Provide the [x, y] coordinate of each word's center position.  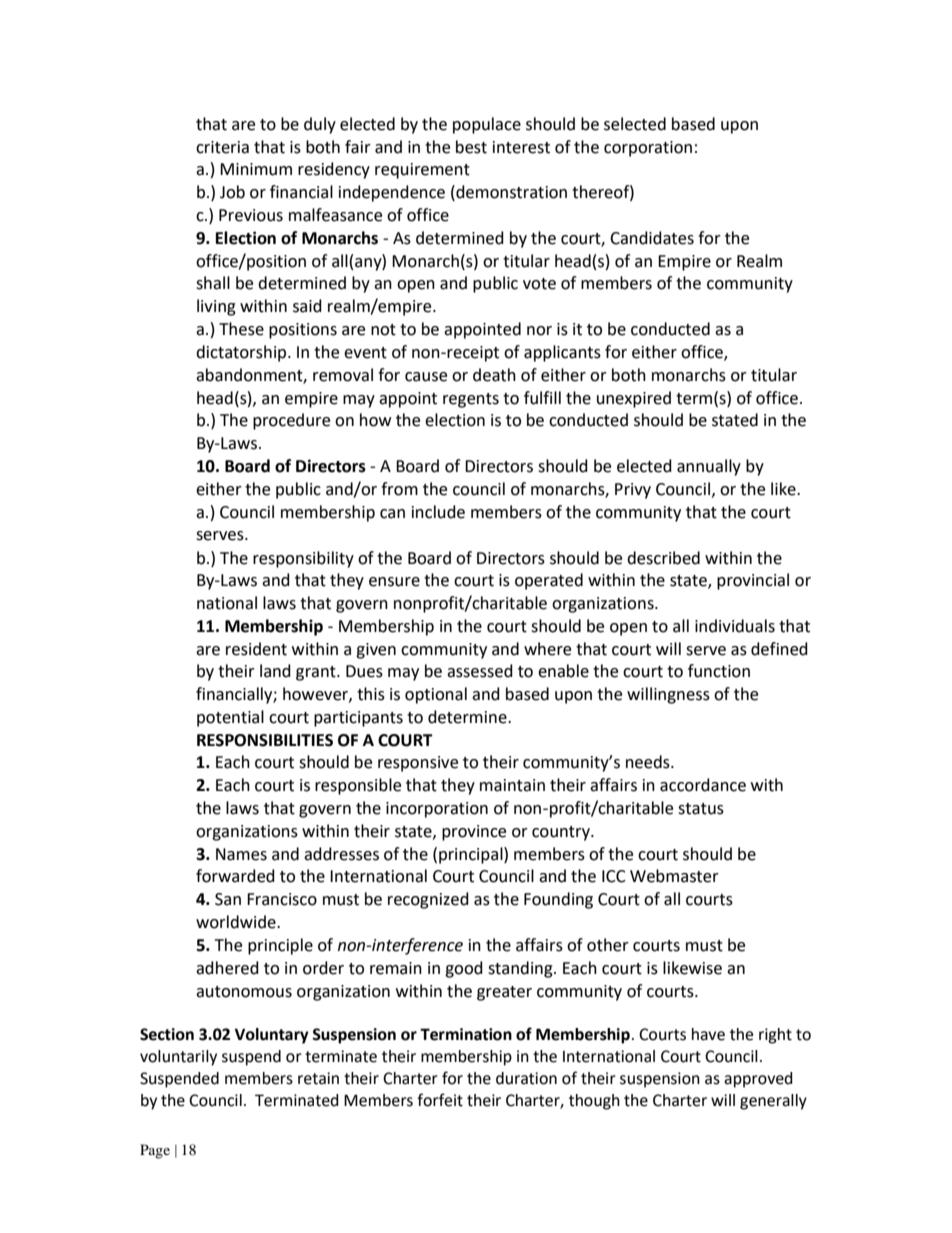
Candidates [652, 238]
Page [155, 1151]
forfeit [440, 1100]
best [471, 147]
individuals [735, 626]
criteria [222, 147]
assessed [480, 671]
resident [256, 649]
